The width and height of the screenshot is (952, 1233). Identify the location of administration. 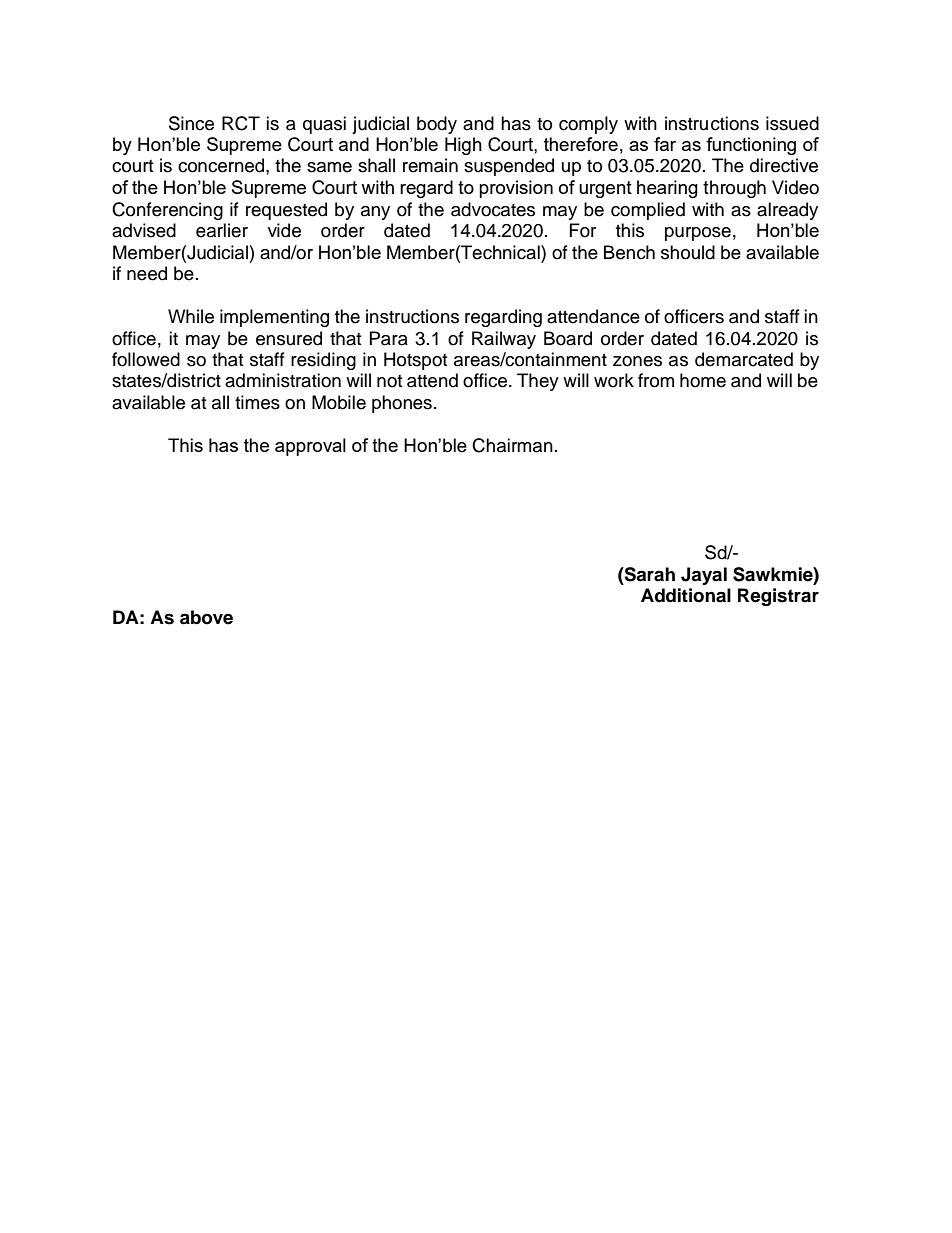
(283, 380).
